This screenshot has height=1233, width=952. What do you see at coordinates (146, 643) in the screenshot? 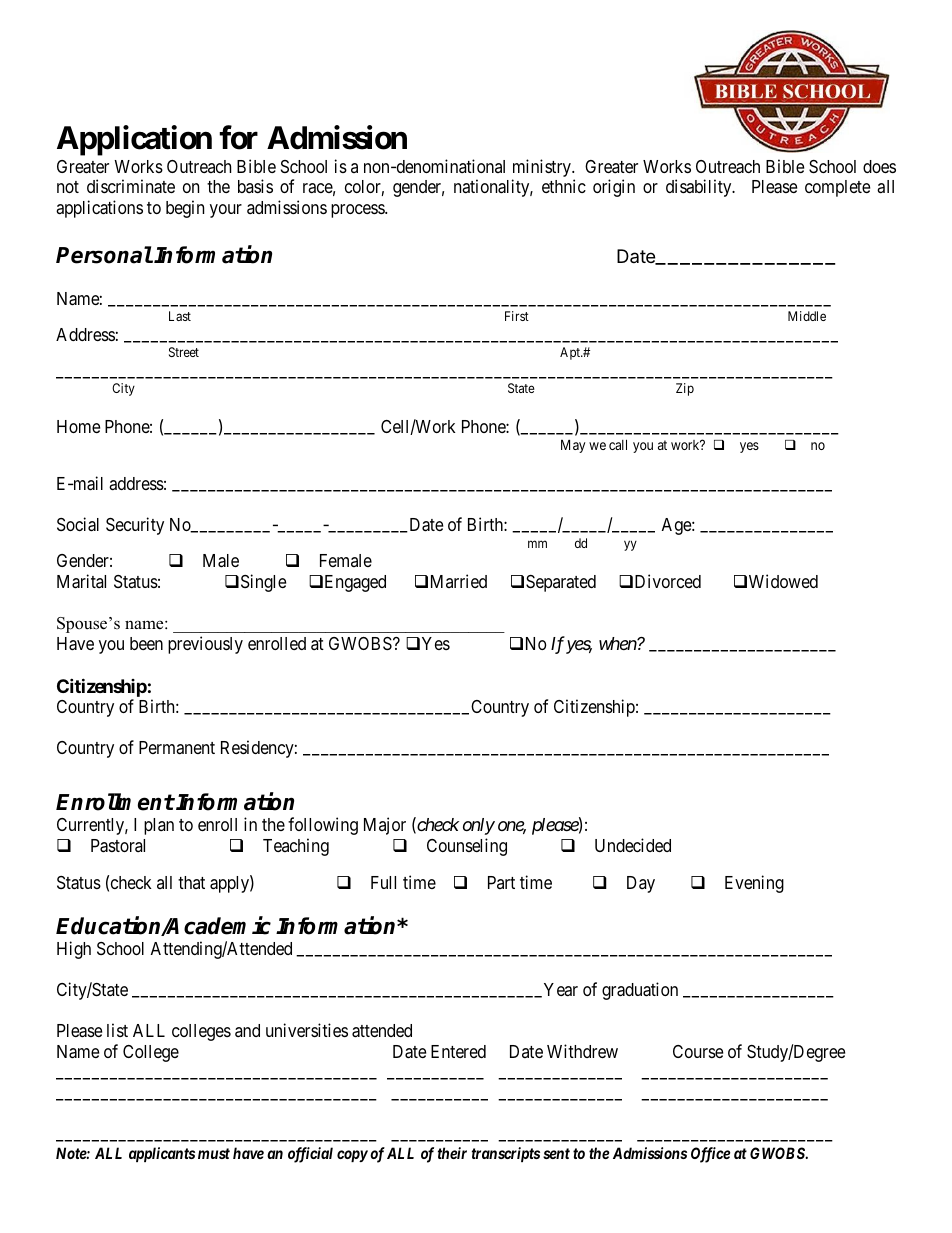
I see `been` at bounding box center [146, 643].
